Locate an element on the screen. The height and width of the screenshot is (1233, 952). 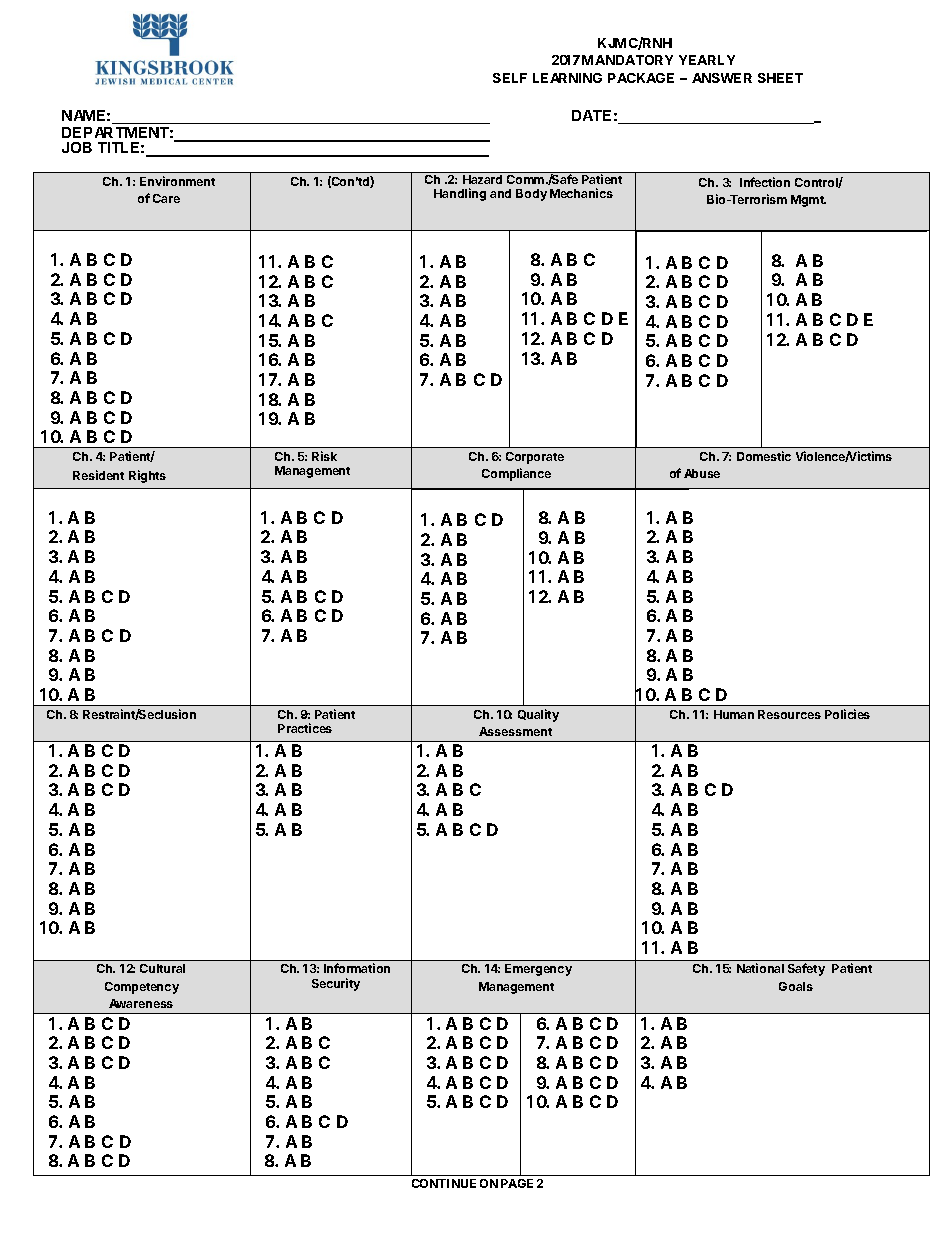
JOB is located at coordinates (77, 147).
